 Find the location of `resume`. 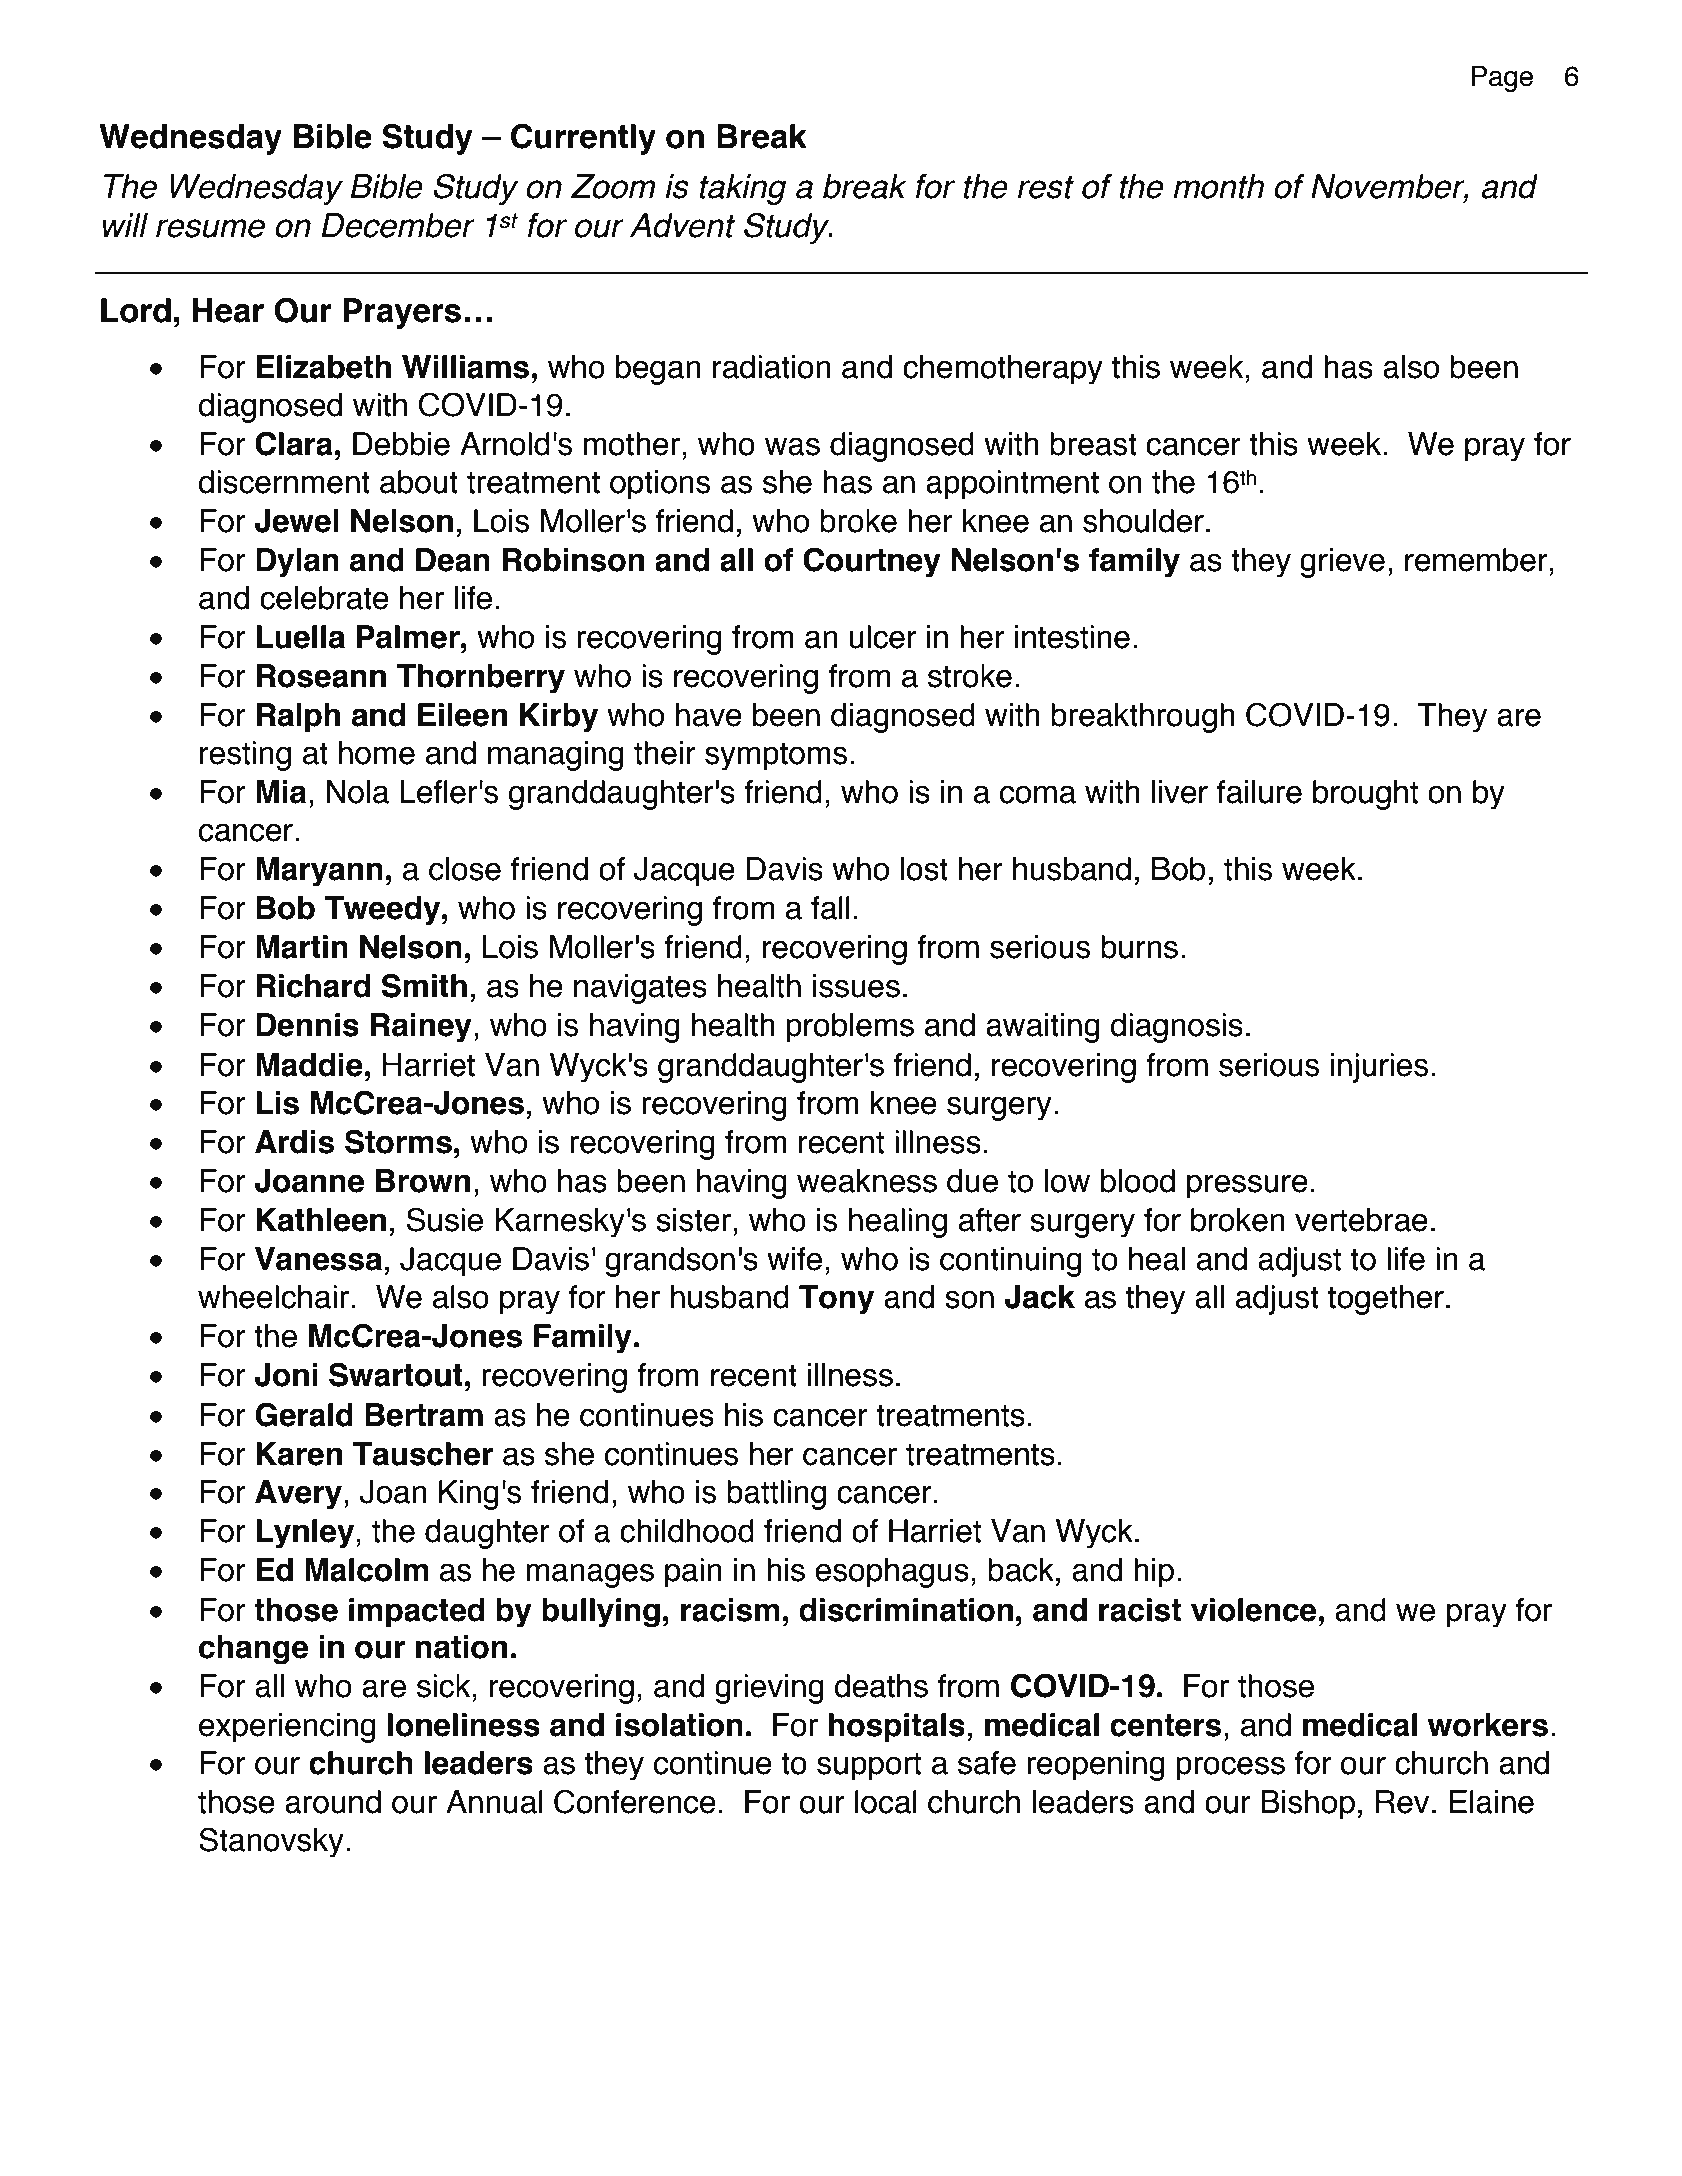

resume is located at coordinates (210, 228).
